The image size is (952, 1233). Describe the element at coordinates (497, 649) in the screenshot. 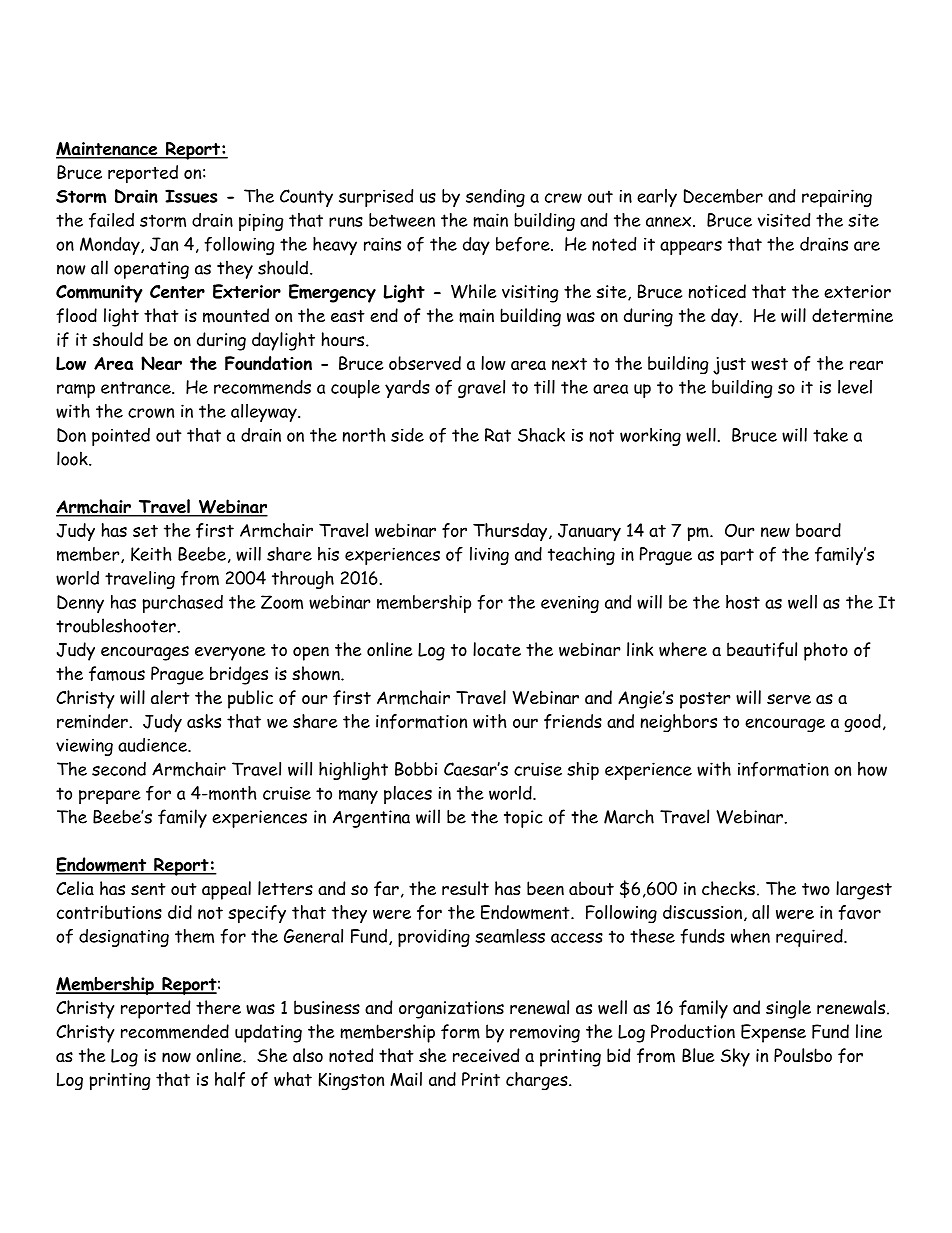

I see `locate` at that location.
